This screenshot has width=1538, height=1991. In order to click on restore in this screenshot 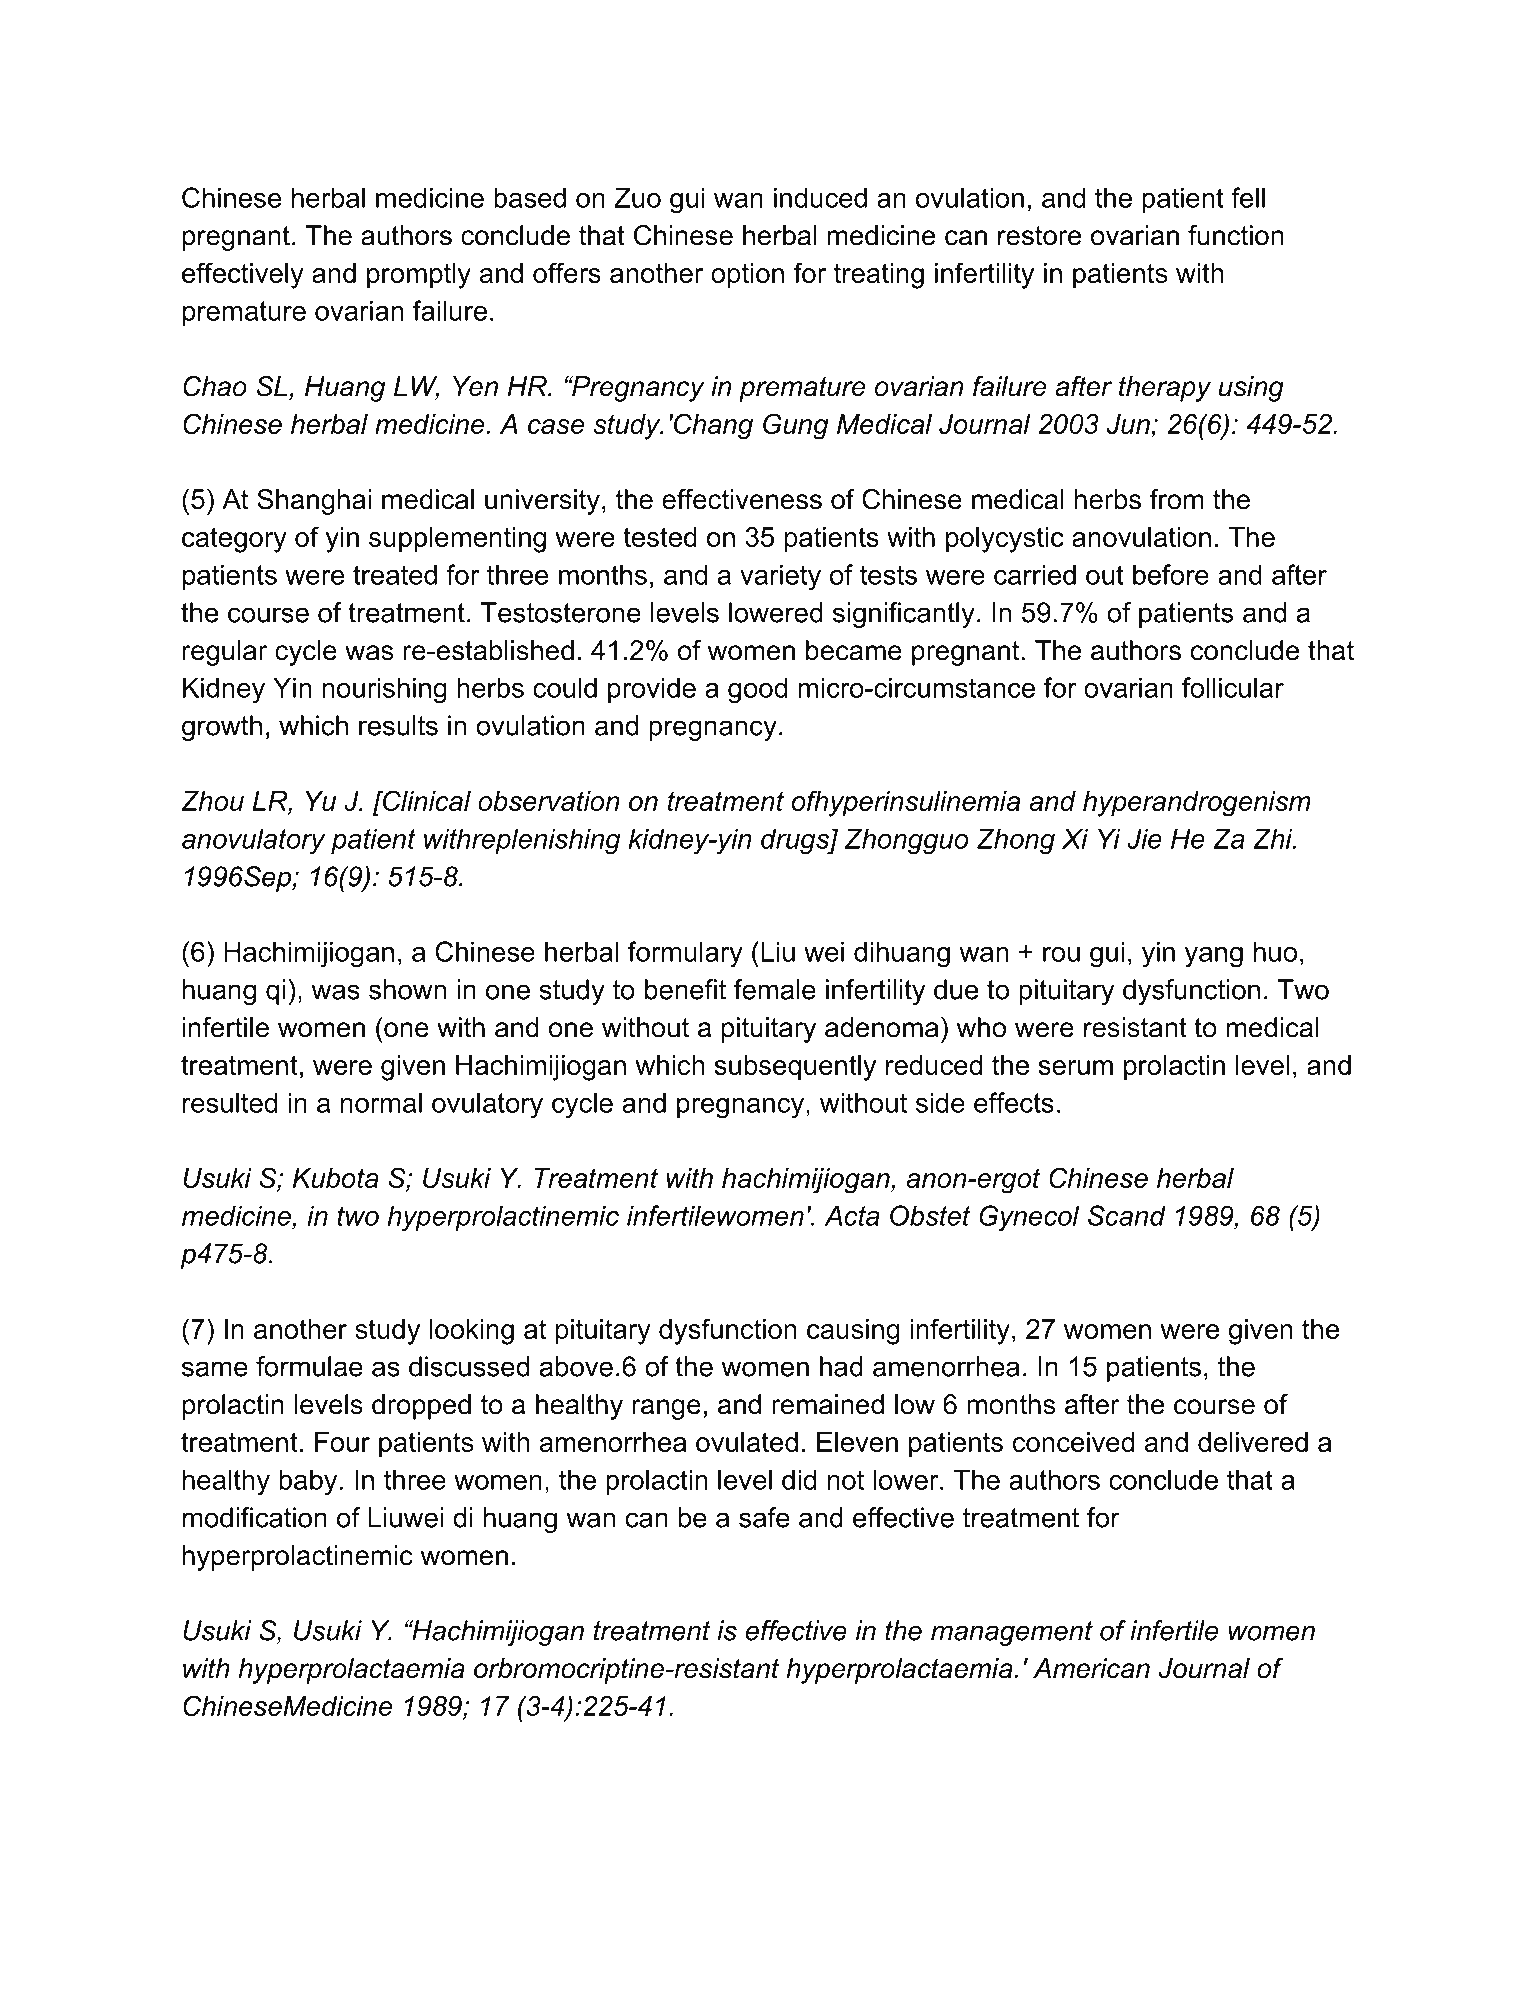, I will do `click(1040, 236)`.
